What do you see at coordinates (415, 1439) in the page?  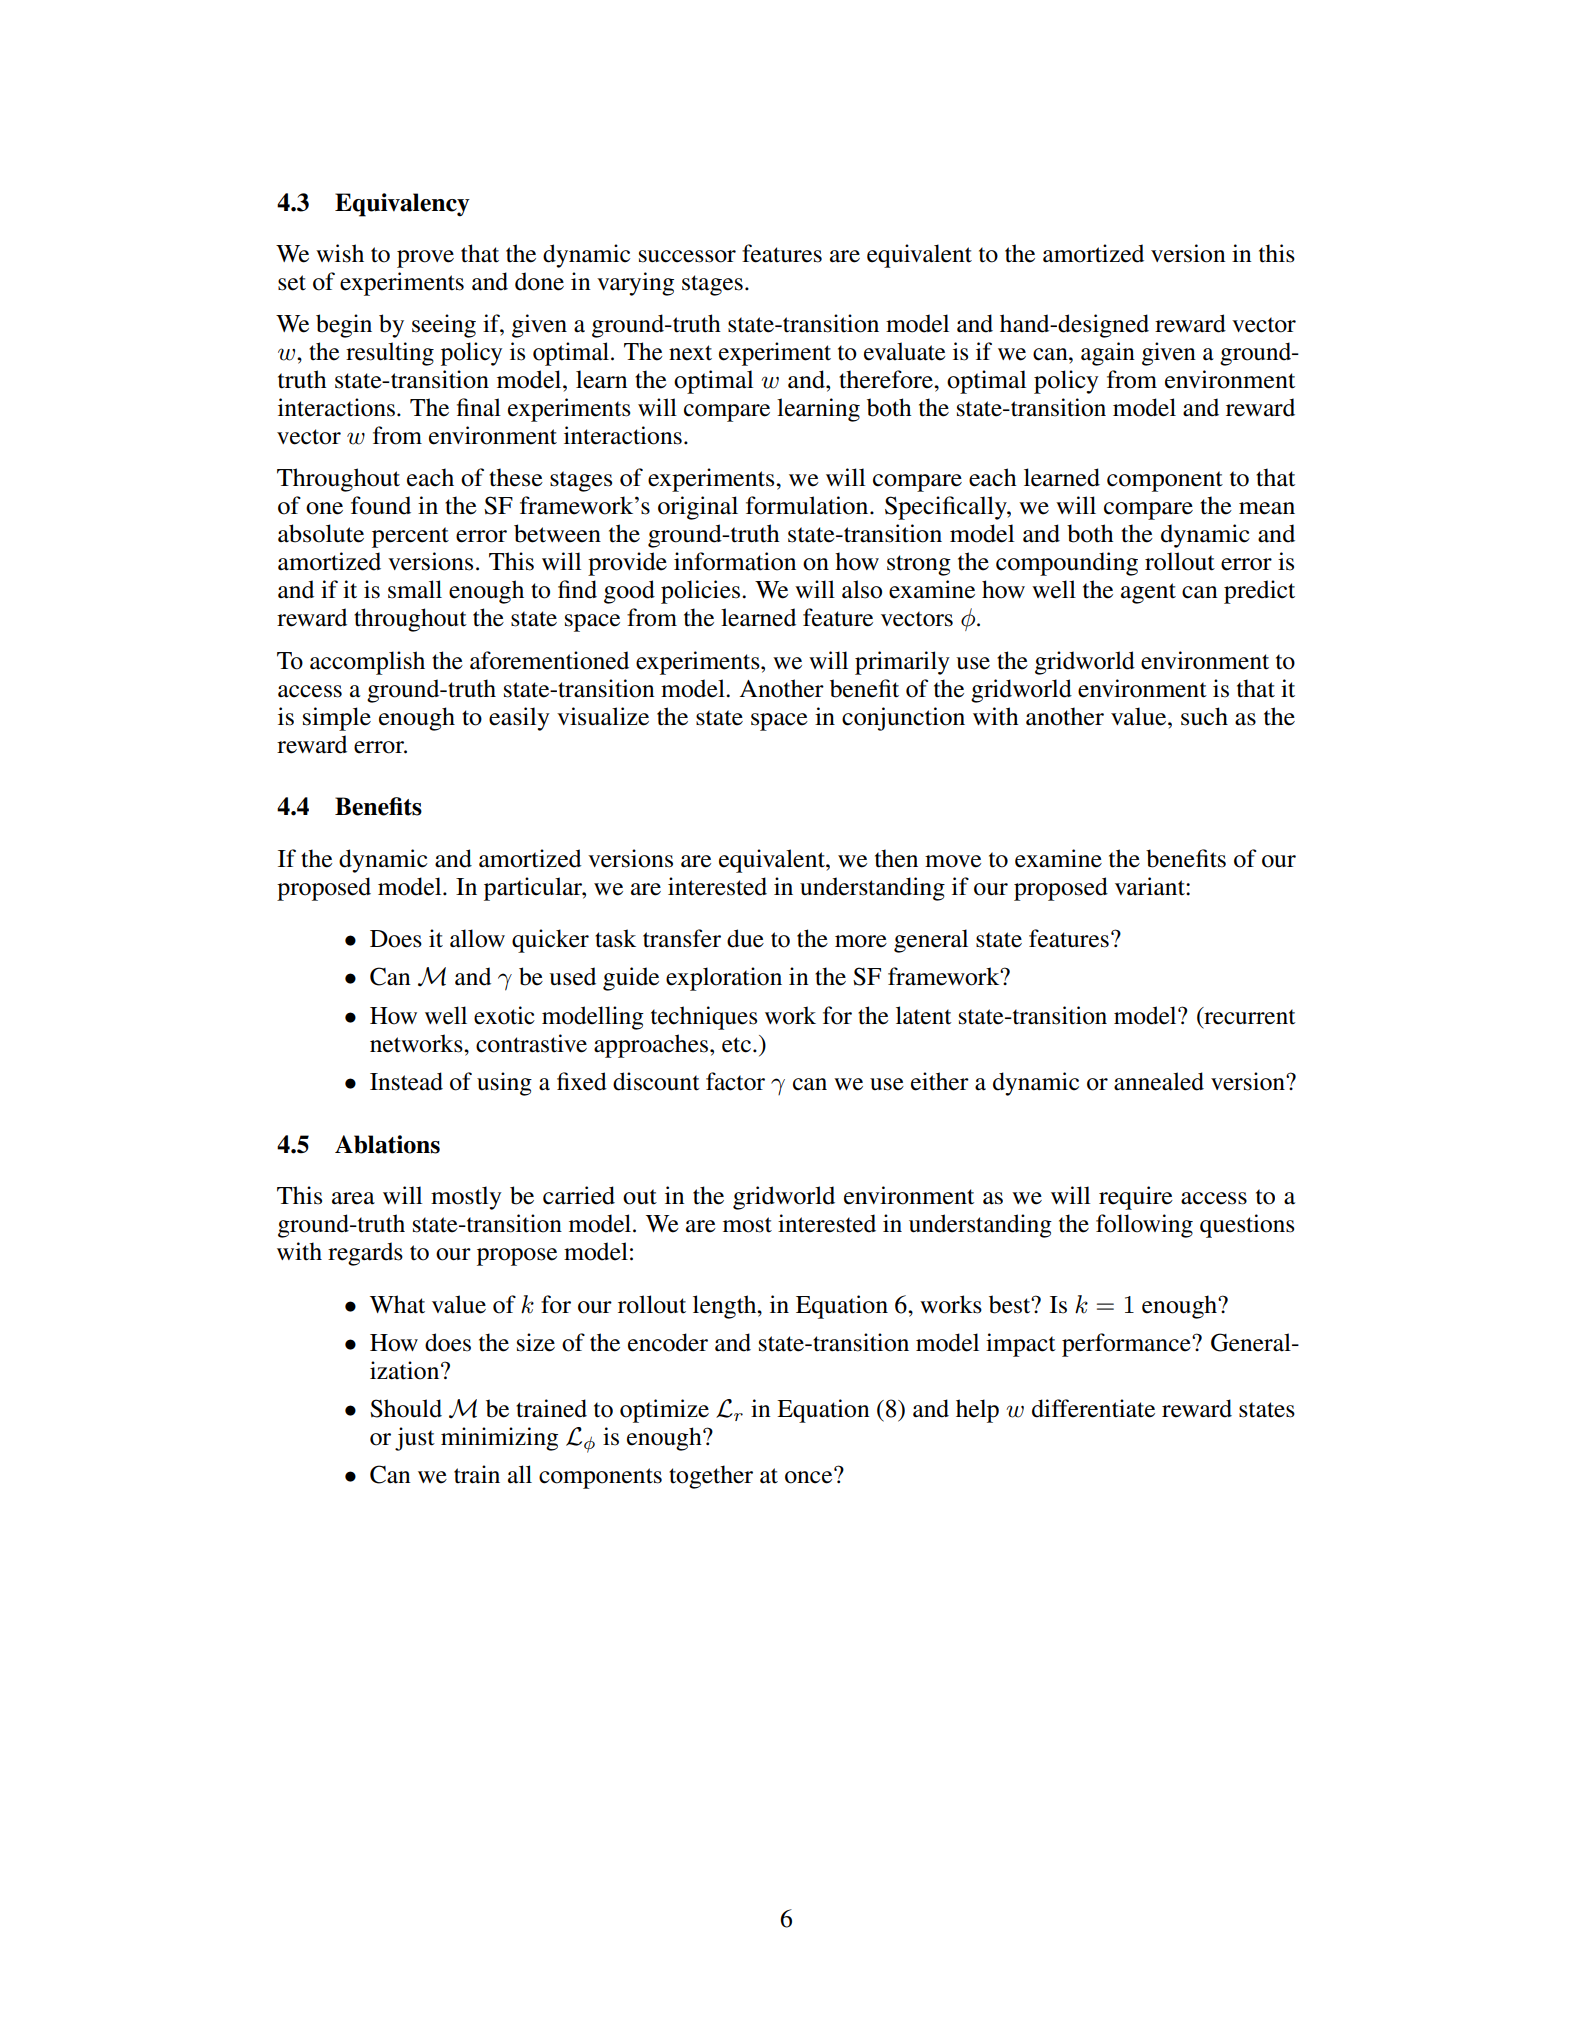 I see `just` at bounding box center [415, 1439].
